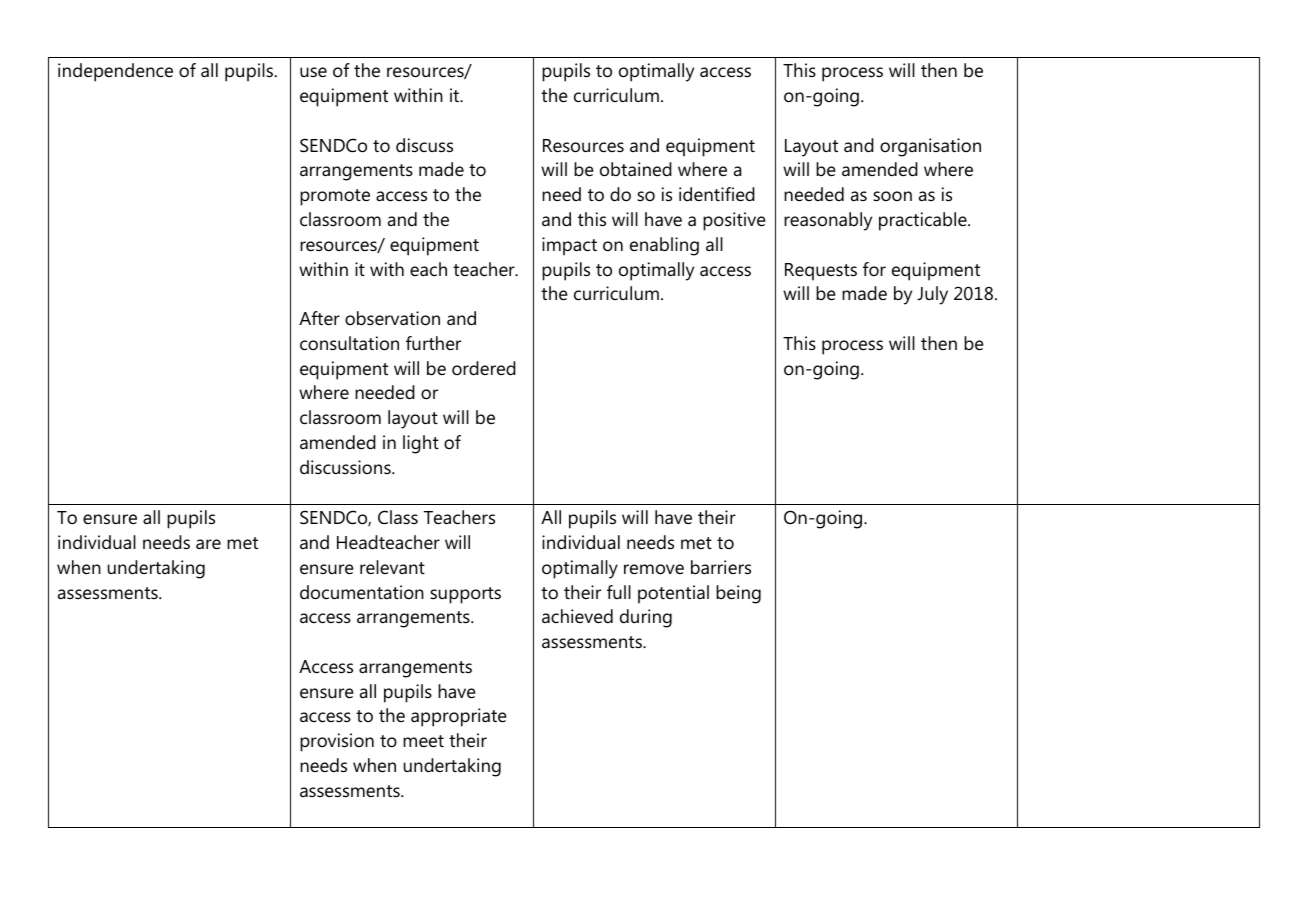 The height and width of the image is (924, 1308). Describe the element at coordinates (458, 717) in the image. I see `appropriate` at that location.
